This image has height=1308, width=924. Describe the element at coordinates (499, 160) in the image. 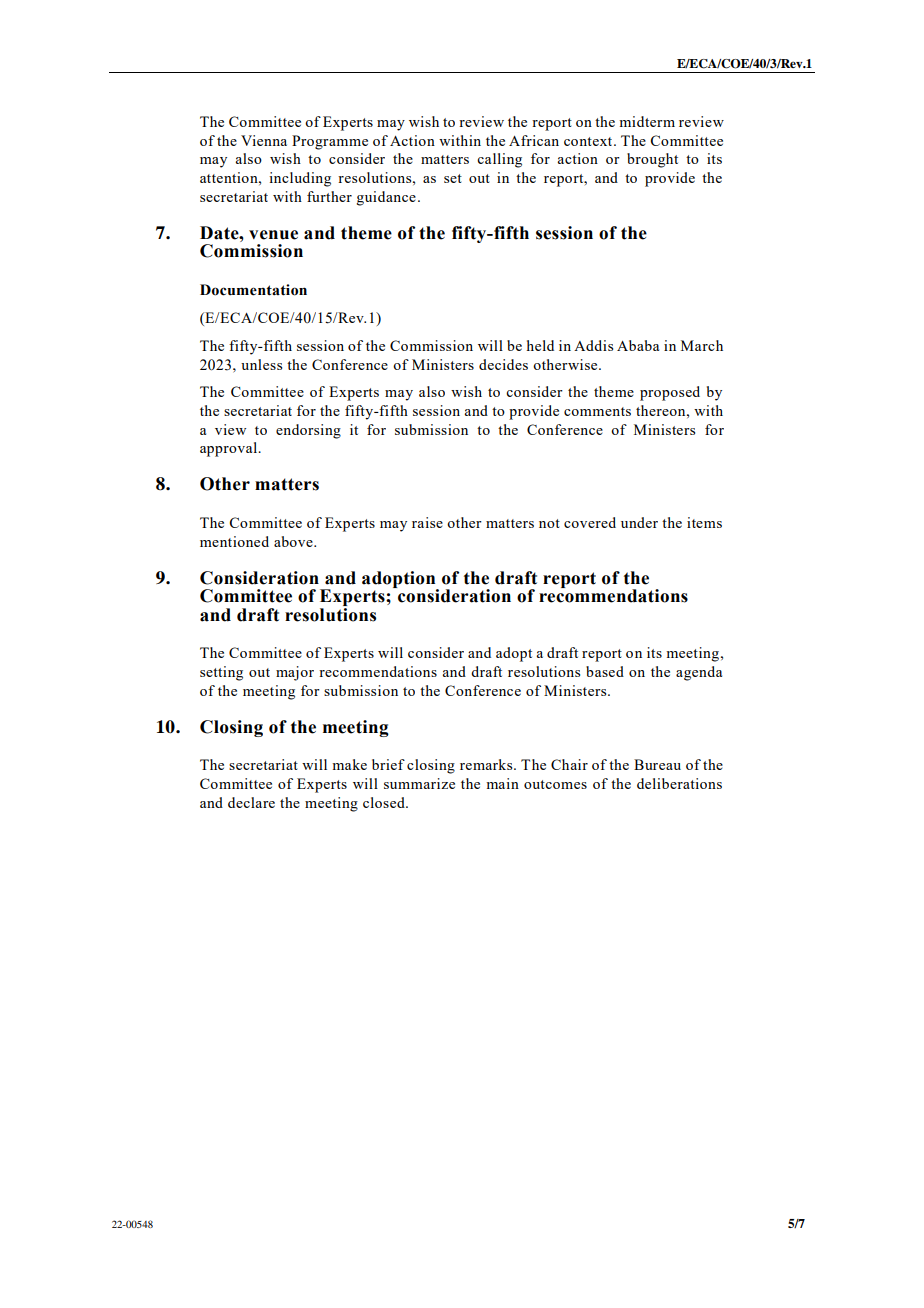

I see `calling` at that location.
